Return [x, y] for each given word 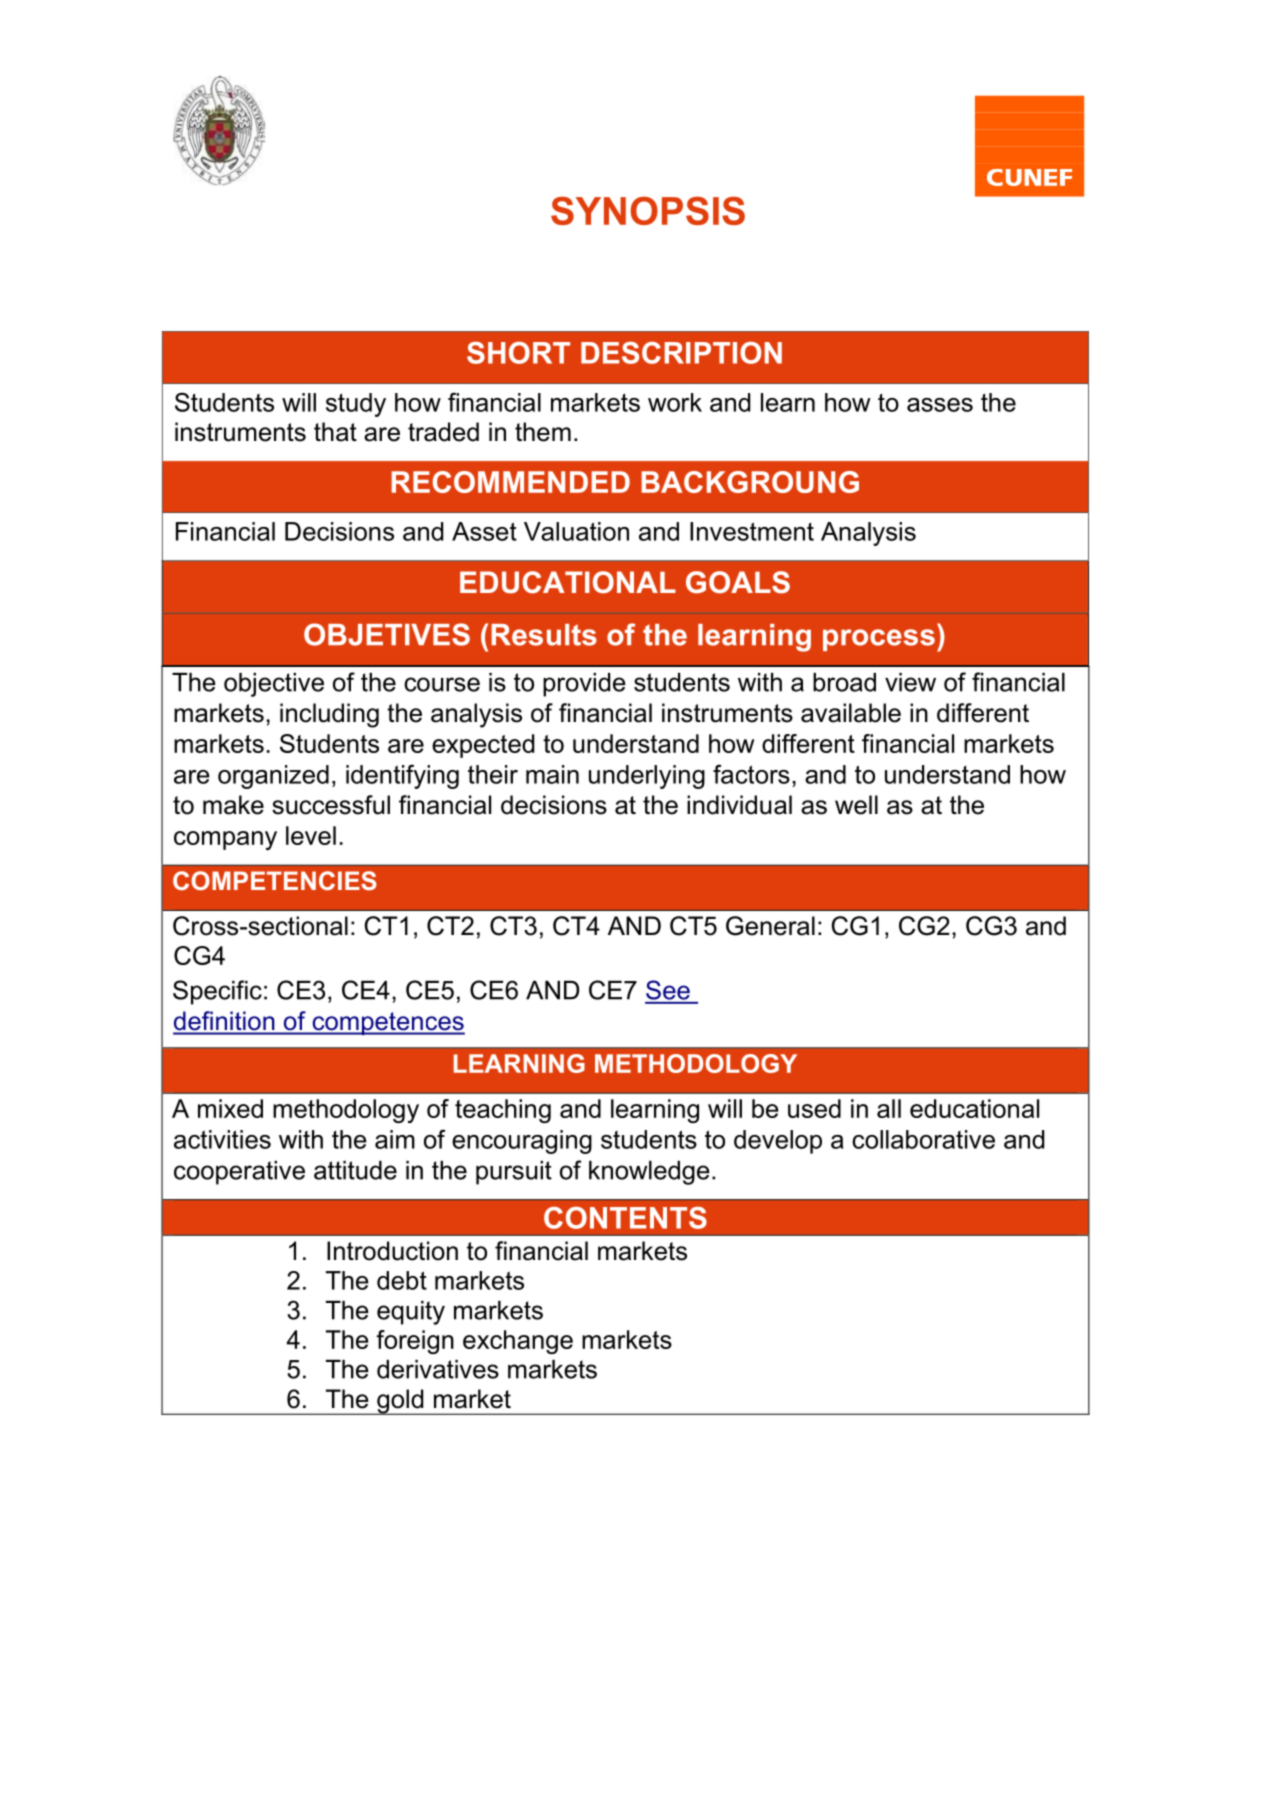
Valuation [576, 531]
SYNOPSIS [648, 210]
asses [940, 405]
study [356, 405]
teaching [503, 1111]
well [856, 805]
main [552, 774]
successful [331, 805]
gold [400, 1402]
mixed [230, 1108]
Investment [752, 531]
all [889, 1108]
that [335, 432]
